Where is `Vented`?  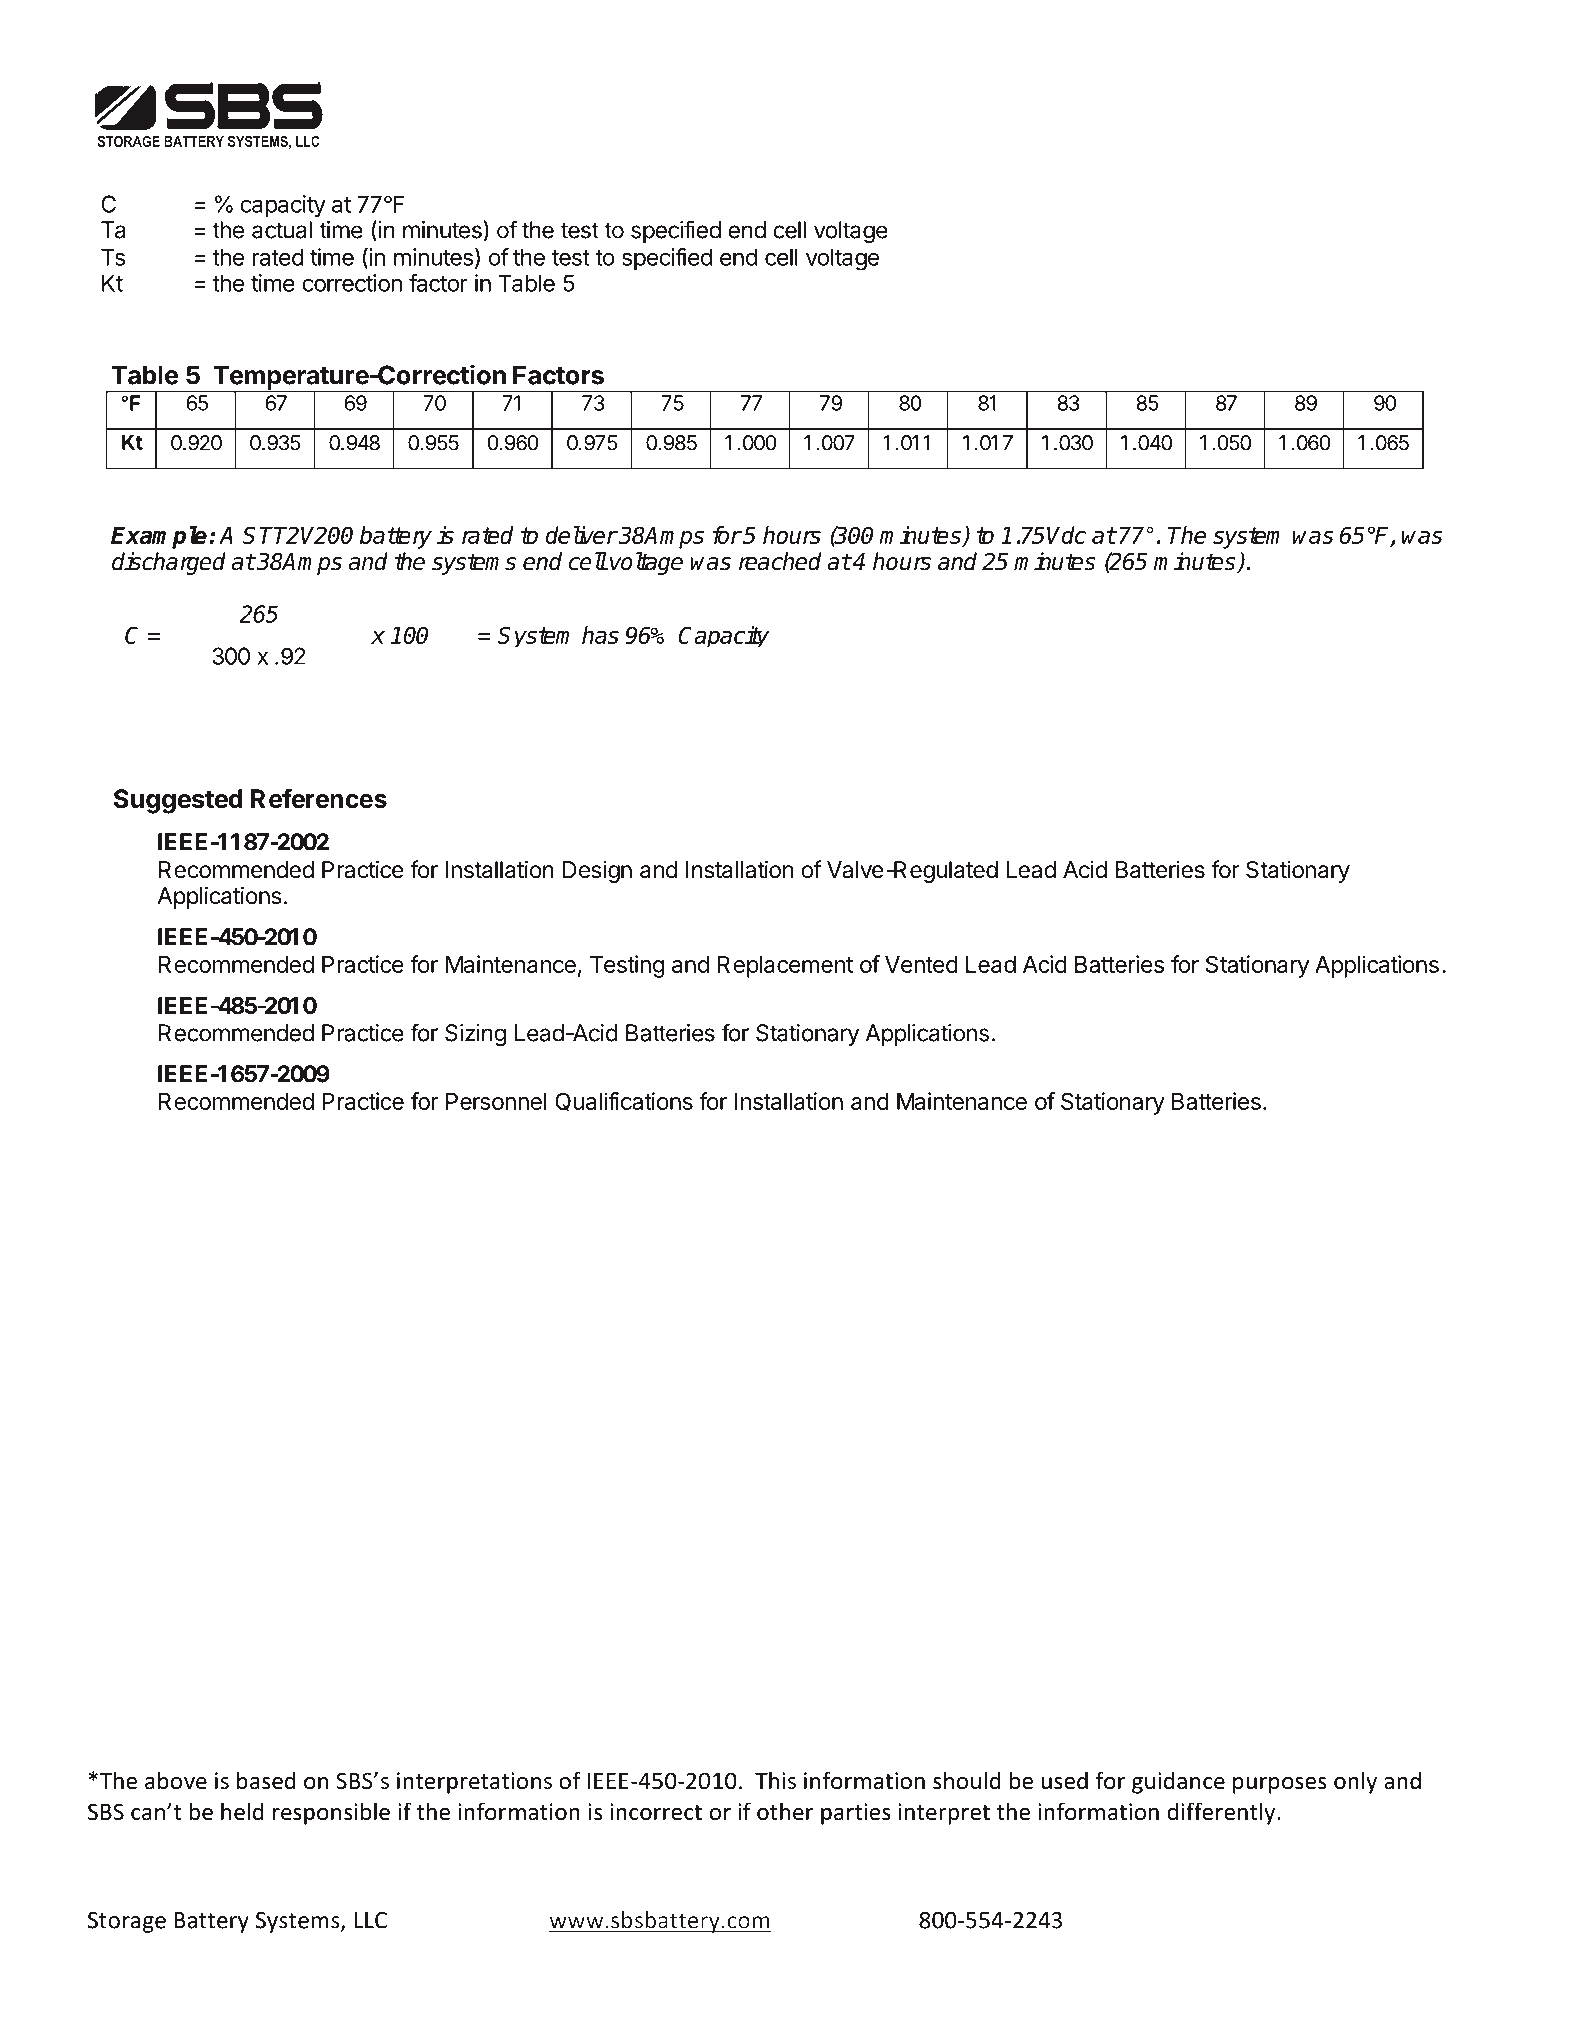 Vented is located at coordinates (921, 964).
